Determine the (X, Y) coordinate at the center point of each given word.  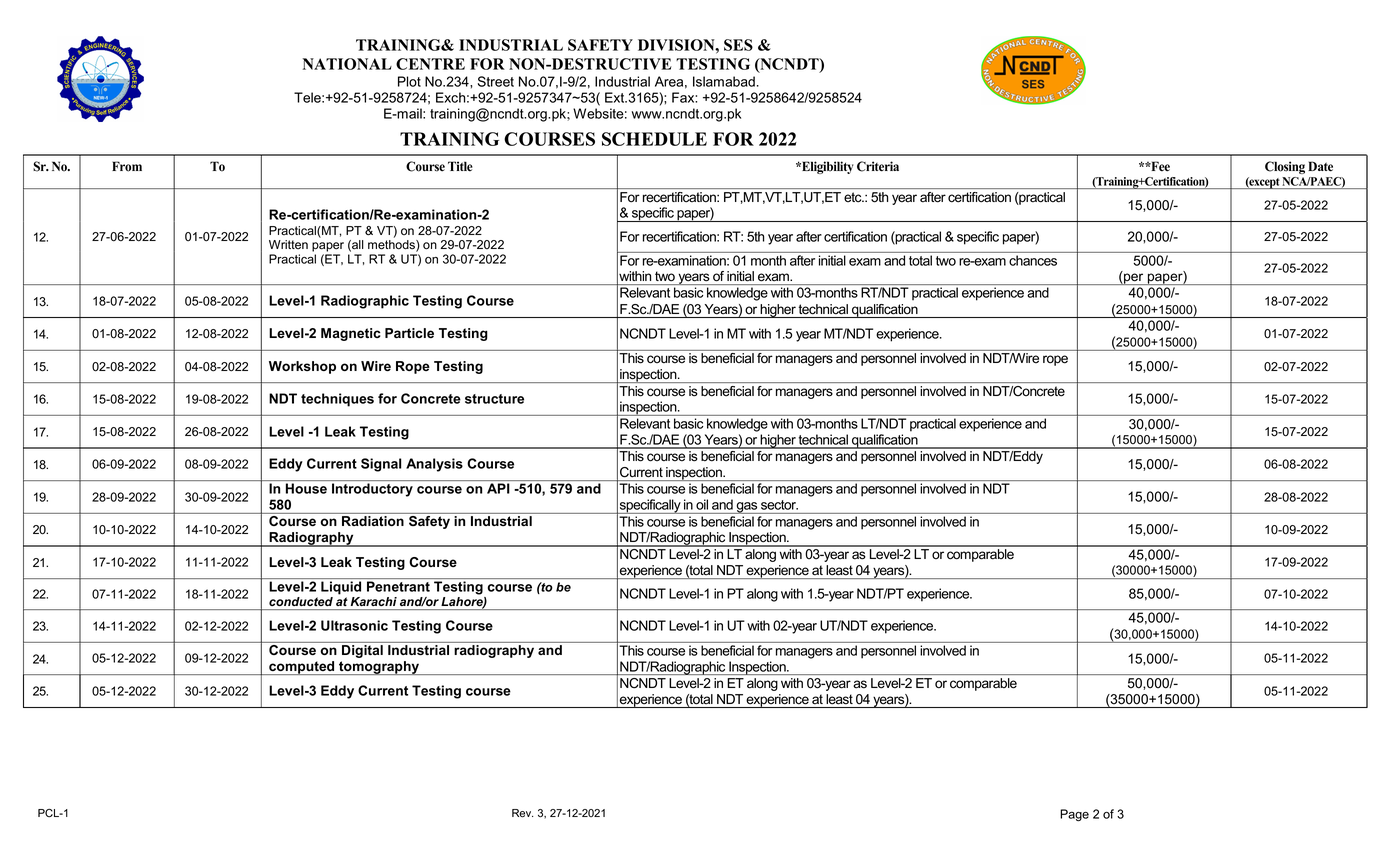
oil (702, 504)
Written (288, 245)
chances (1033, 260)
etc (854, 197)
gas (747, 508)
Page (1074, 815)
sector (779, 505)
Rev (522, 813)
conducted (301, 601)
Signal (381, 465)
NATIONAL (347, 64)
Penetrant (398, 586)
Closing (1285, 167)
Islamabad (724, 81)
